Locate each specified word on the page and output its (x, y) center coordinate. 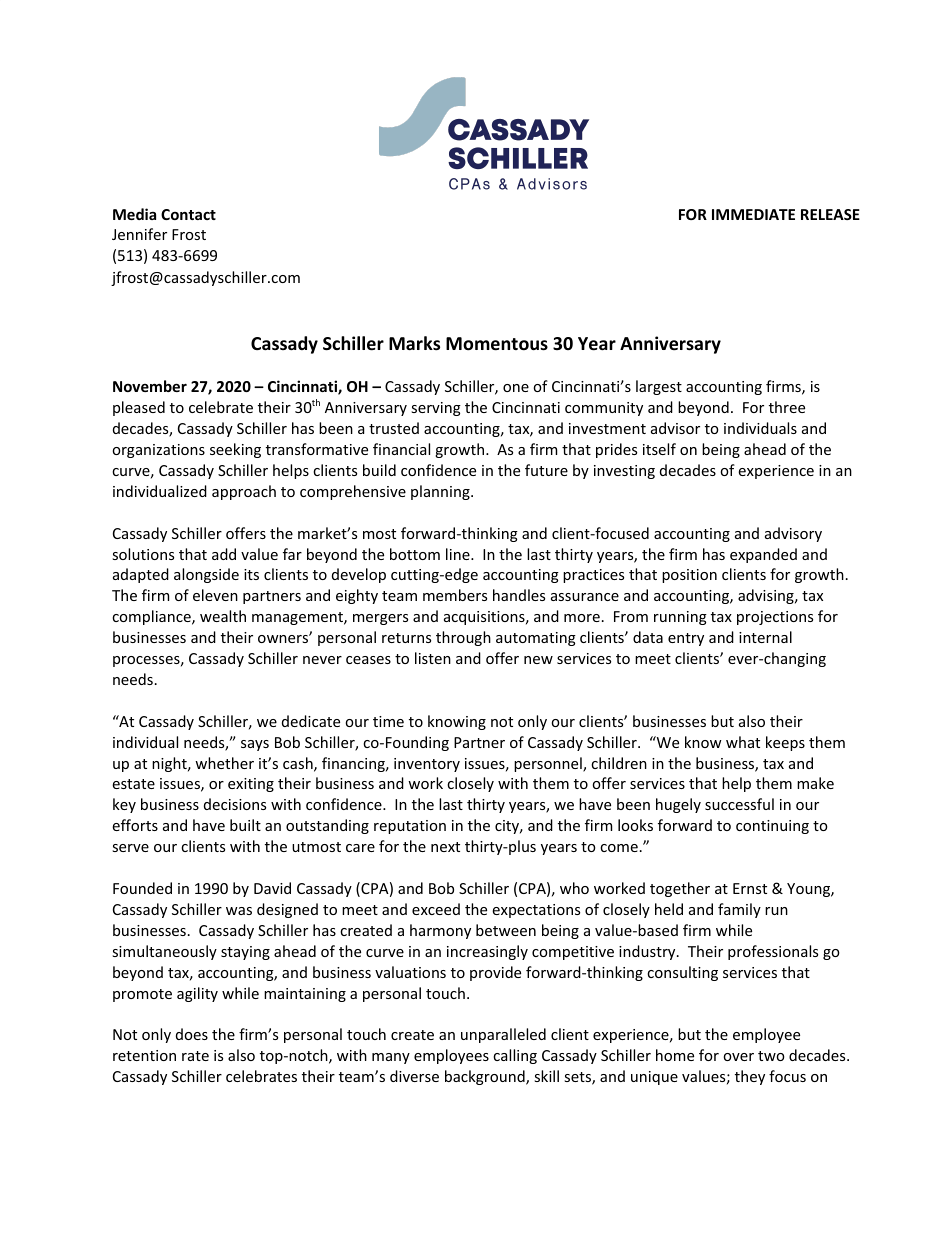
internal (765, 637)
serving (436, 409)
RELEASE (830, 214)
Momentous (497, 344)
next (445, 847)
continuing (772, 827)
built (245, 825)
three (787, 407)
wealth (223, 616)
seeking (235, 450)
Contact (188, 214)
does (192, 1034)
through (463, 638)
